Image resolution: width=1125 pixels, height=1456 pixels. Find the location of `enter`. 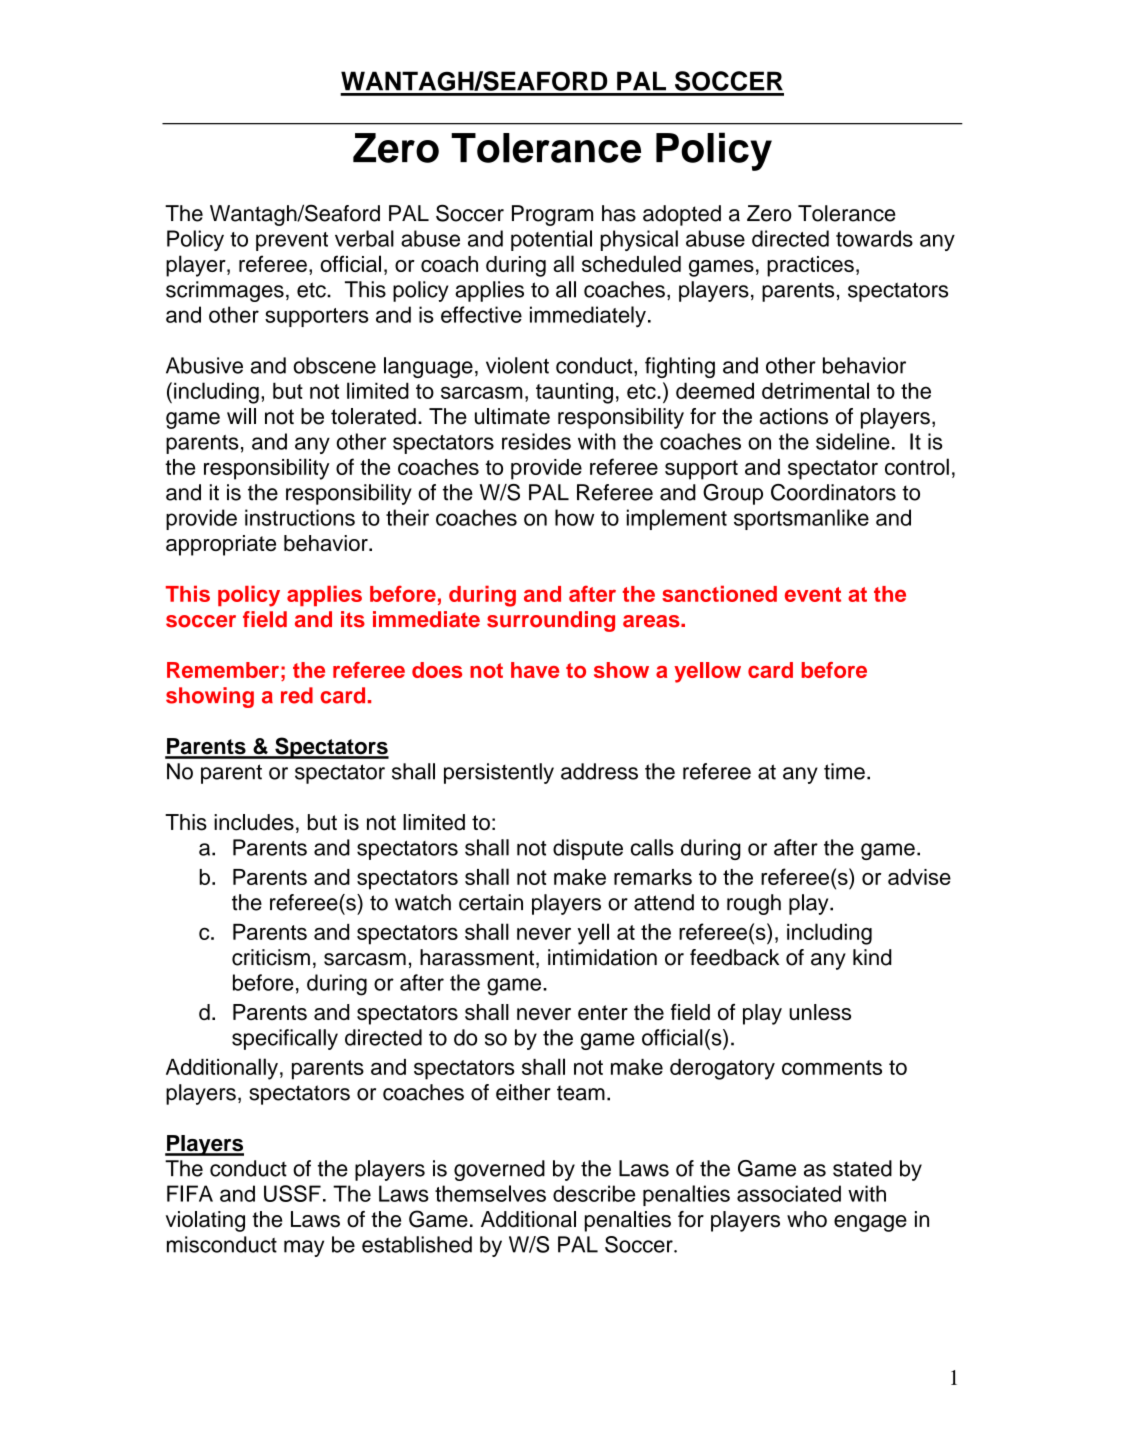

enter is located at coordinates (603, 1012).
